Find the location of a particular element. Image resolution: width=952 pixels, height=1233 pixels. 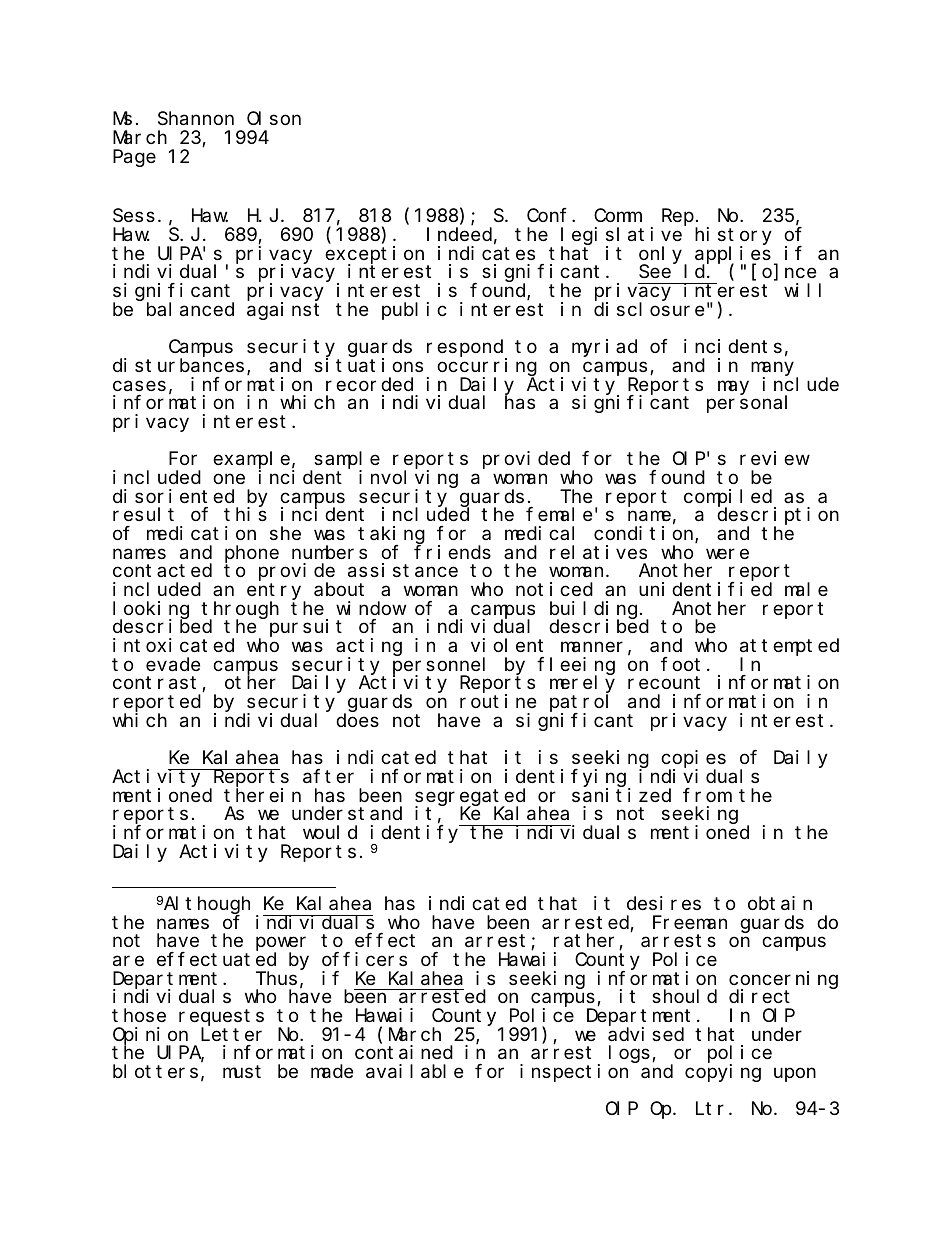

assistance is located at coordinates (403, 570).
